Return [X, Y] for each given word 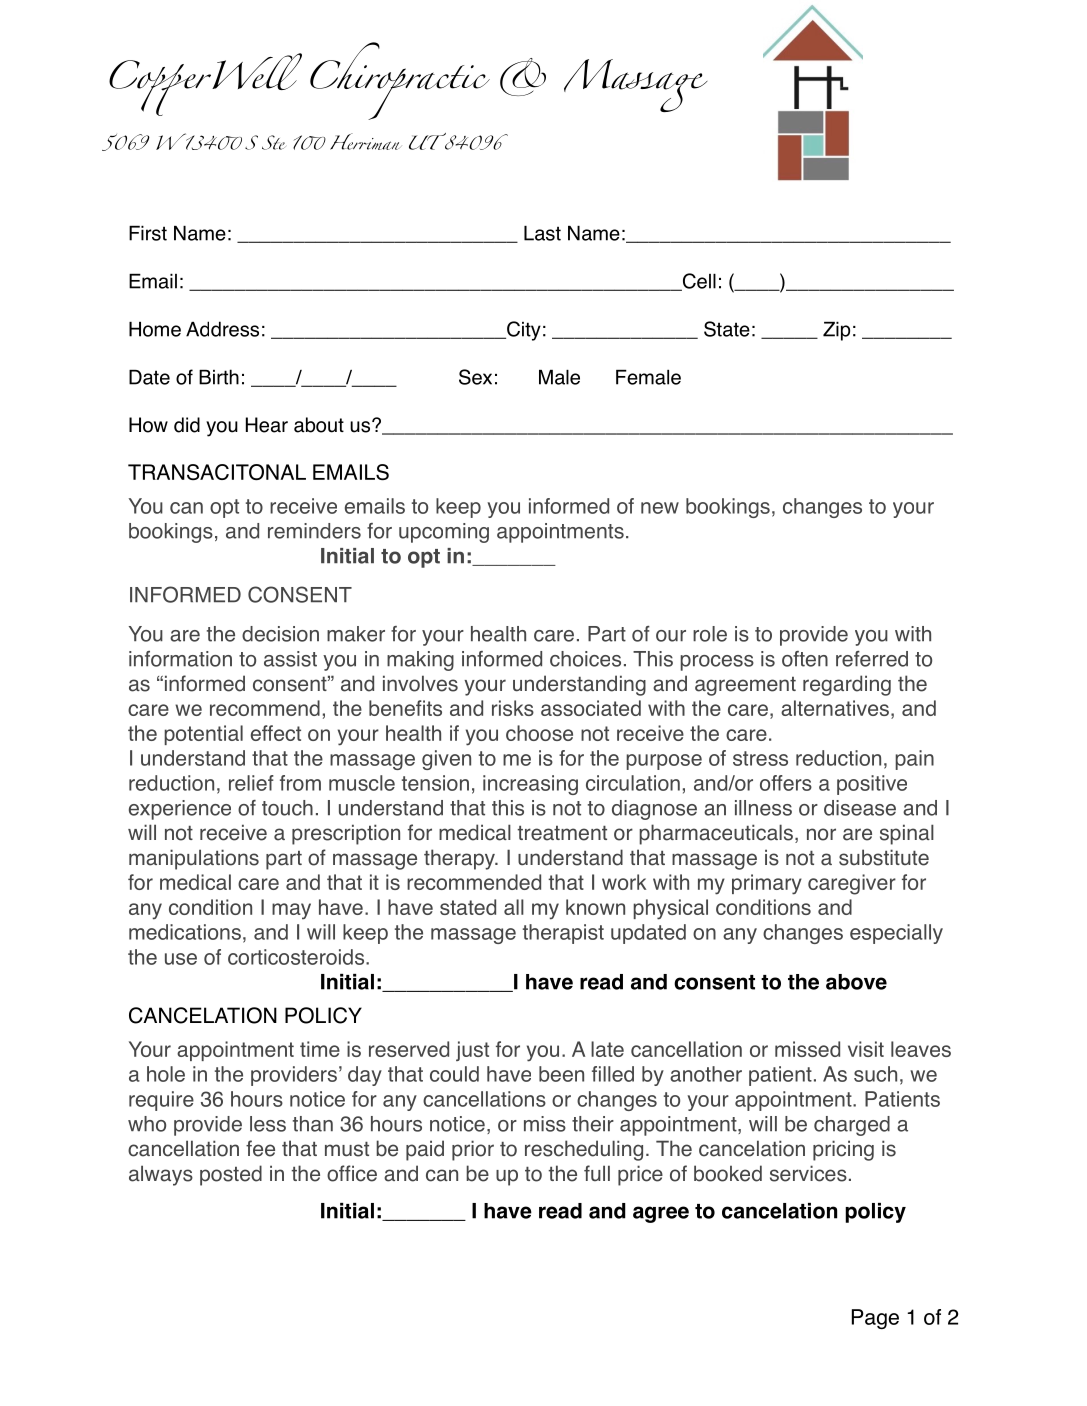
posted [231, 1175]
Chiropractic [400, 81]
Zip [836, 331]
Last [542, 233]
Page [875, 1319]
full [597, 1173]
